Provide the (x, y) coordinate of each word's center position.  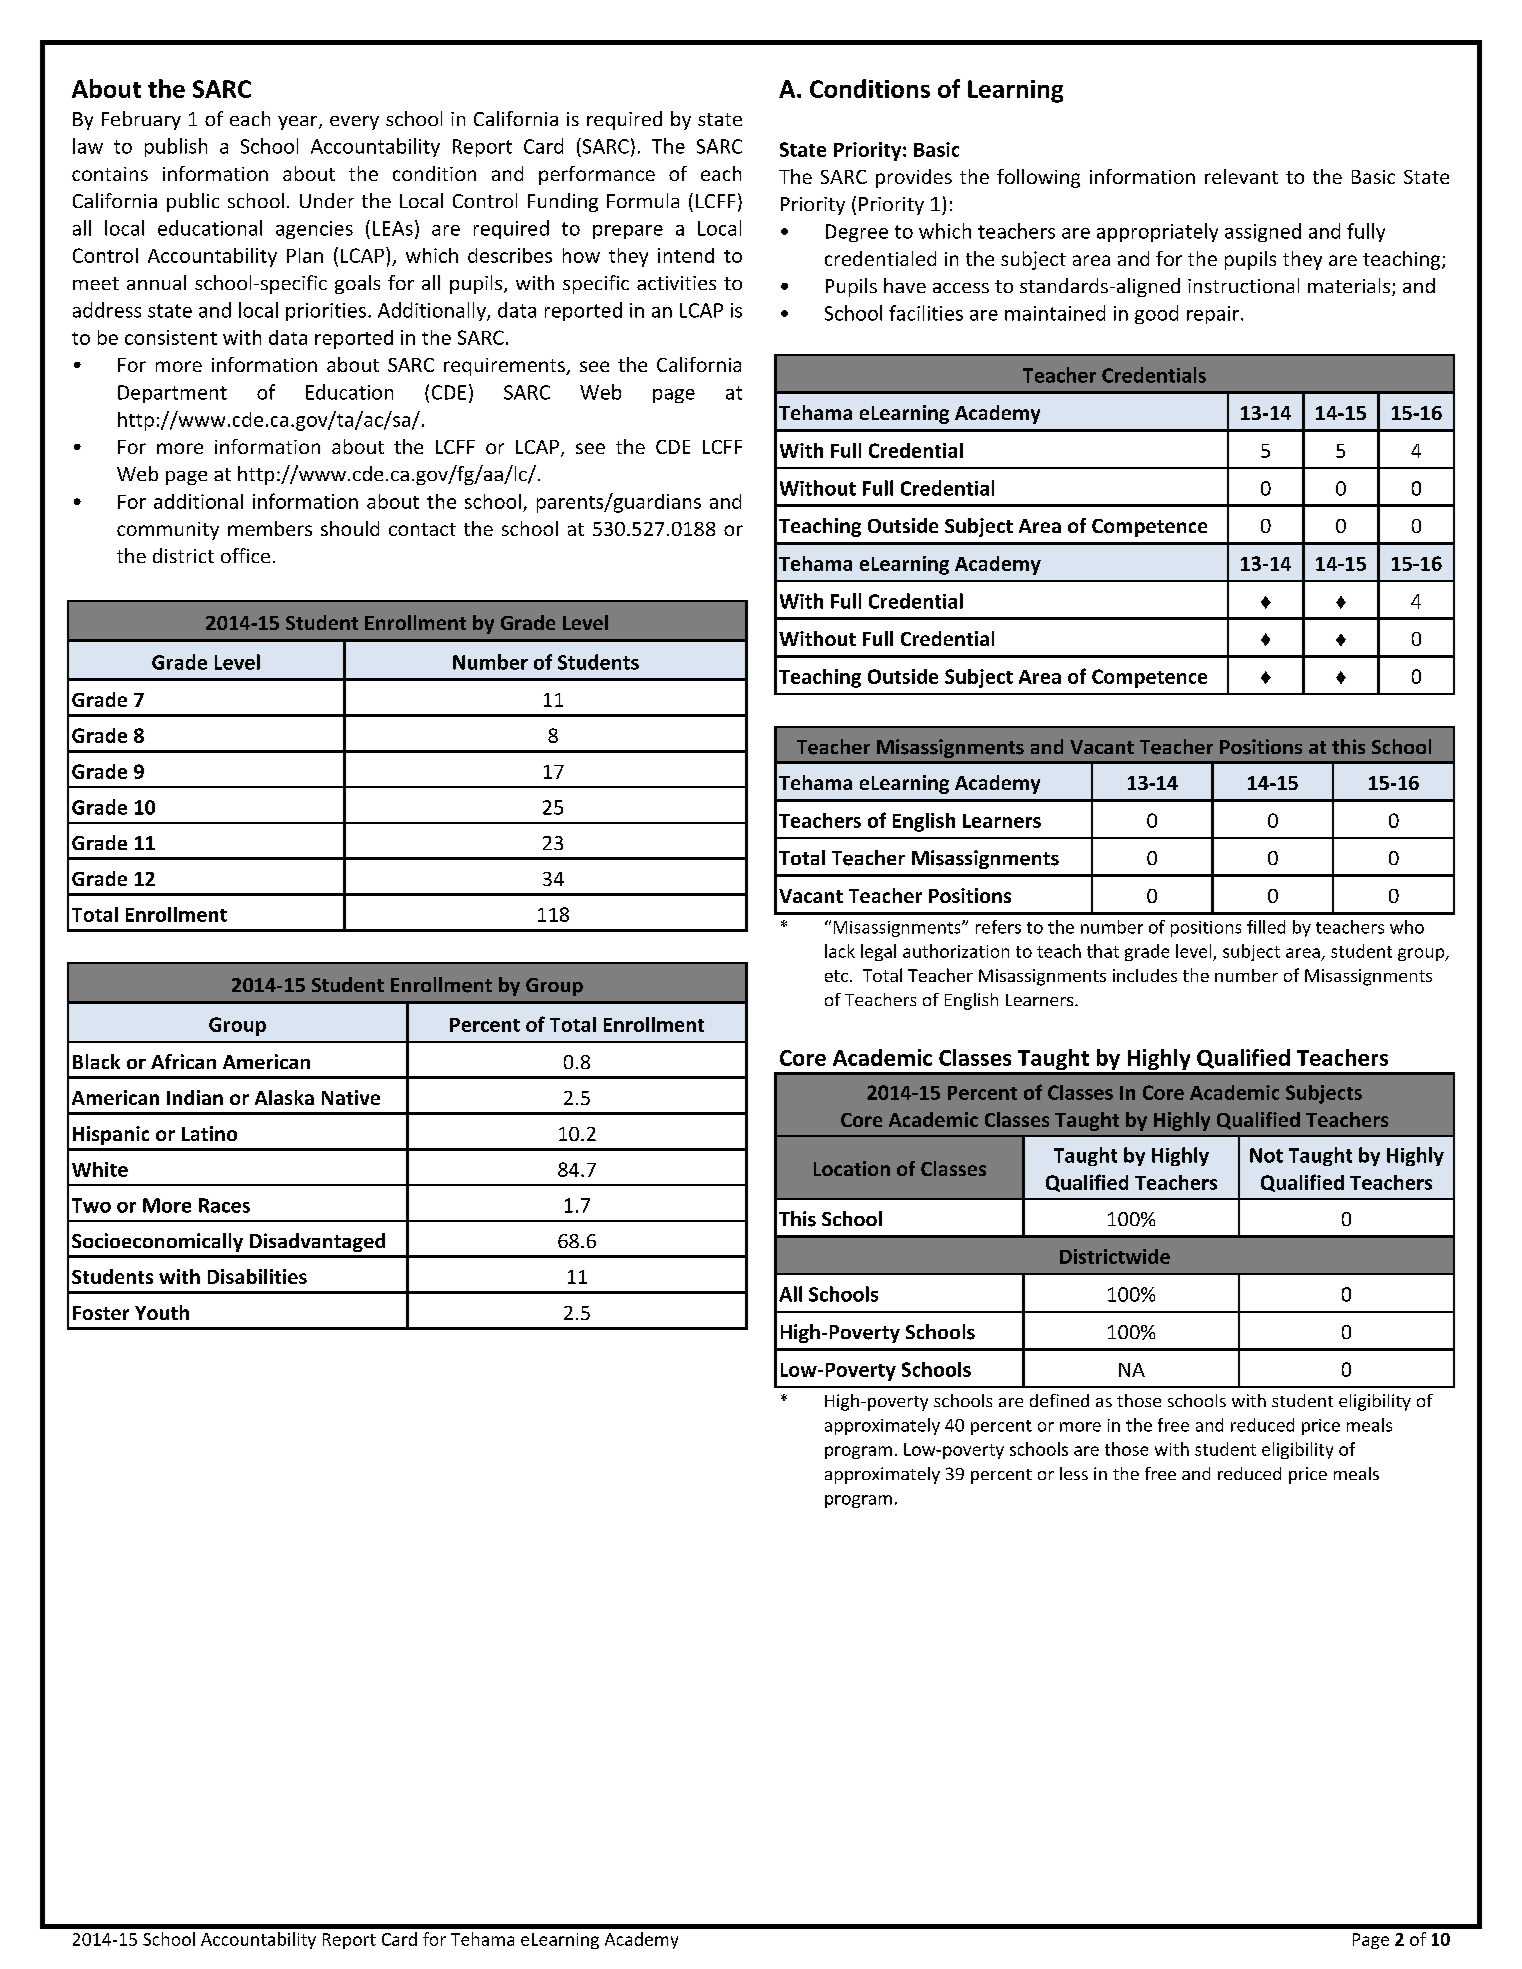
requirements (505, 367)
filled (1266, 927)
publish (176, 147)
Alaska (284, 1097)
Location (852, 1168)
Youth (162, 1312)
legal (878, 952)
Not (1266, 1155)
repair (1214, 315)
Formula (643, 200)
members (270, 528)
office (245, 555)
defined (1059, 1400)
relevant (1241, 176)
